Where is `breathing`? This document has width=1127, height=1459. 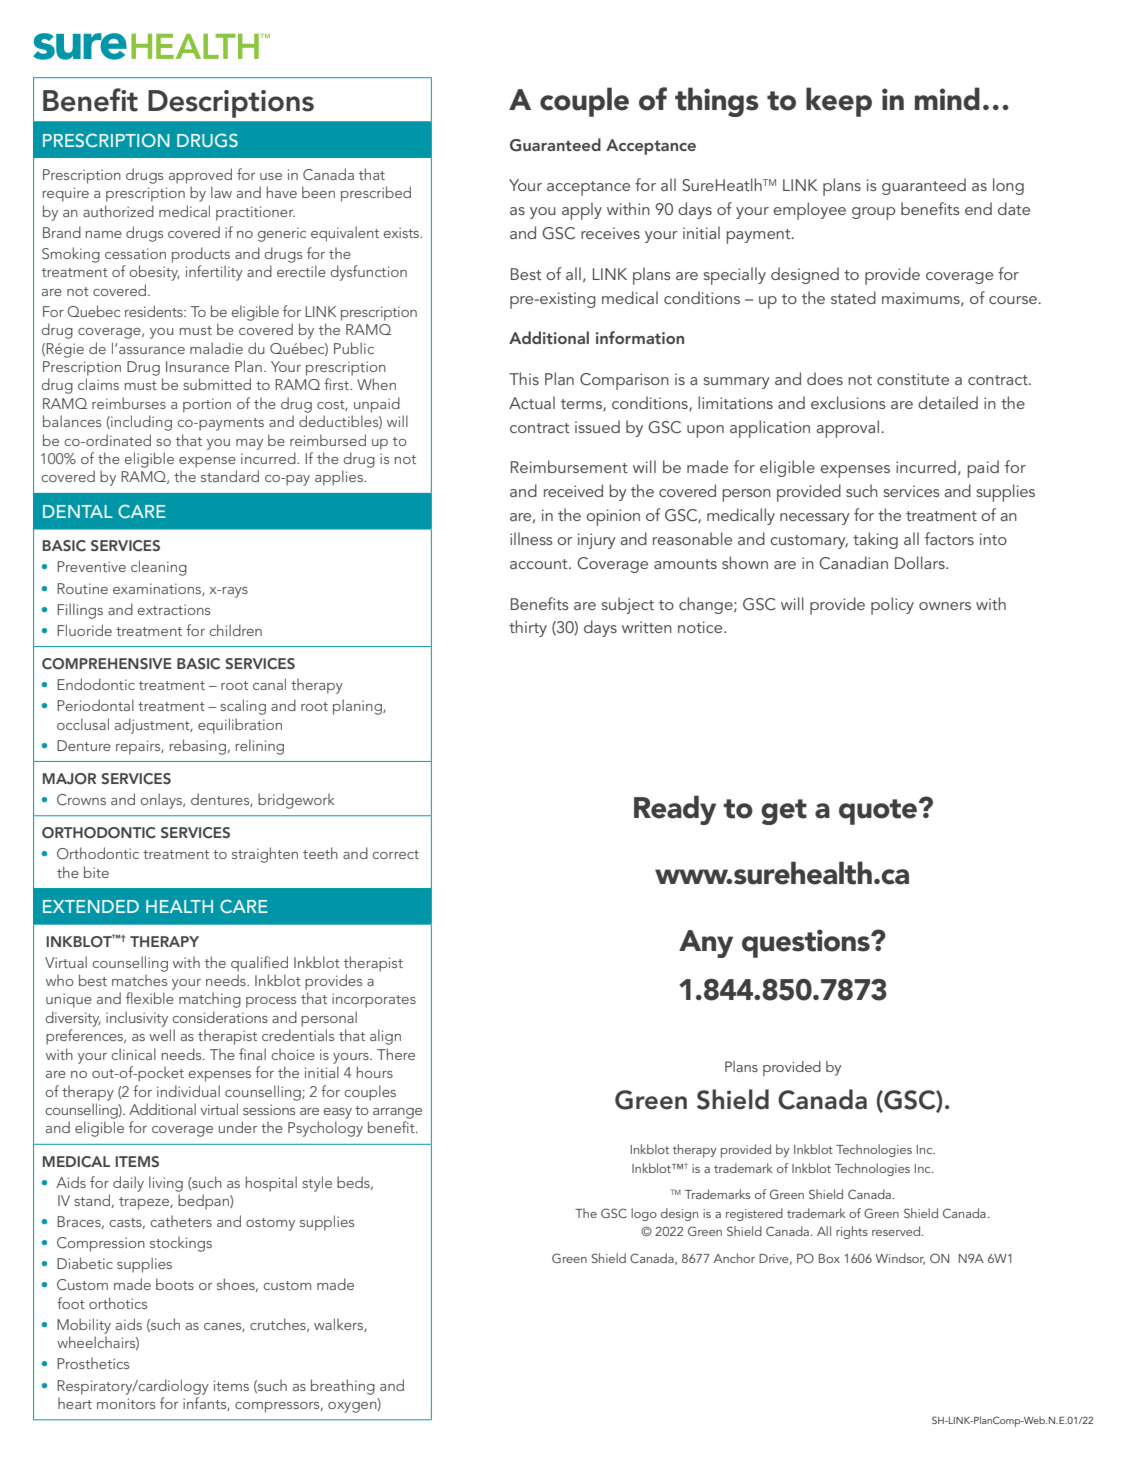 breathing is located at coordinates (343, 1387).
